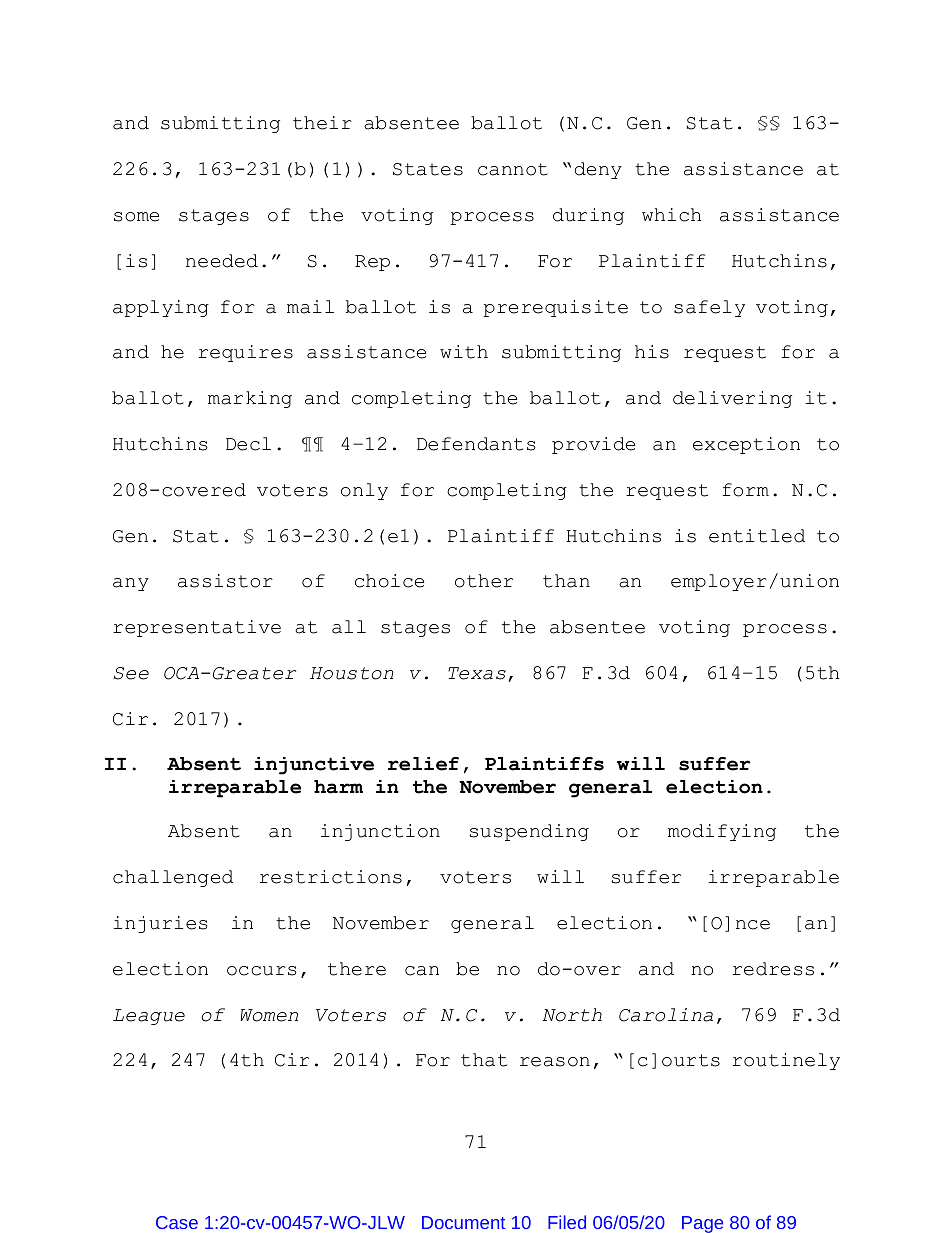  Describe the element at coordinates (136, 217) in the screenshot. I see `some` at that location.
